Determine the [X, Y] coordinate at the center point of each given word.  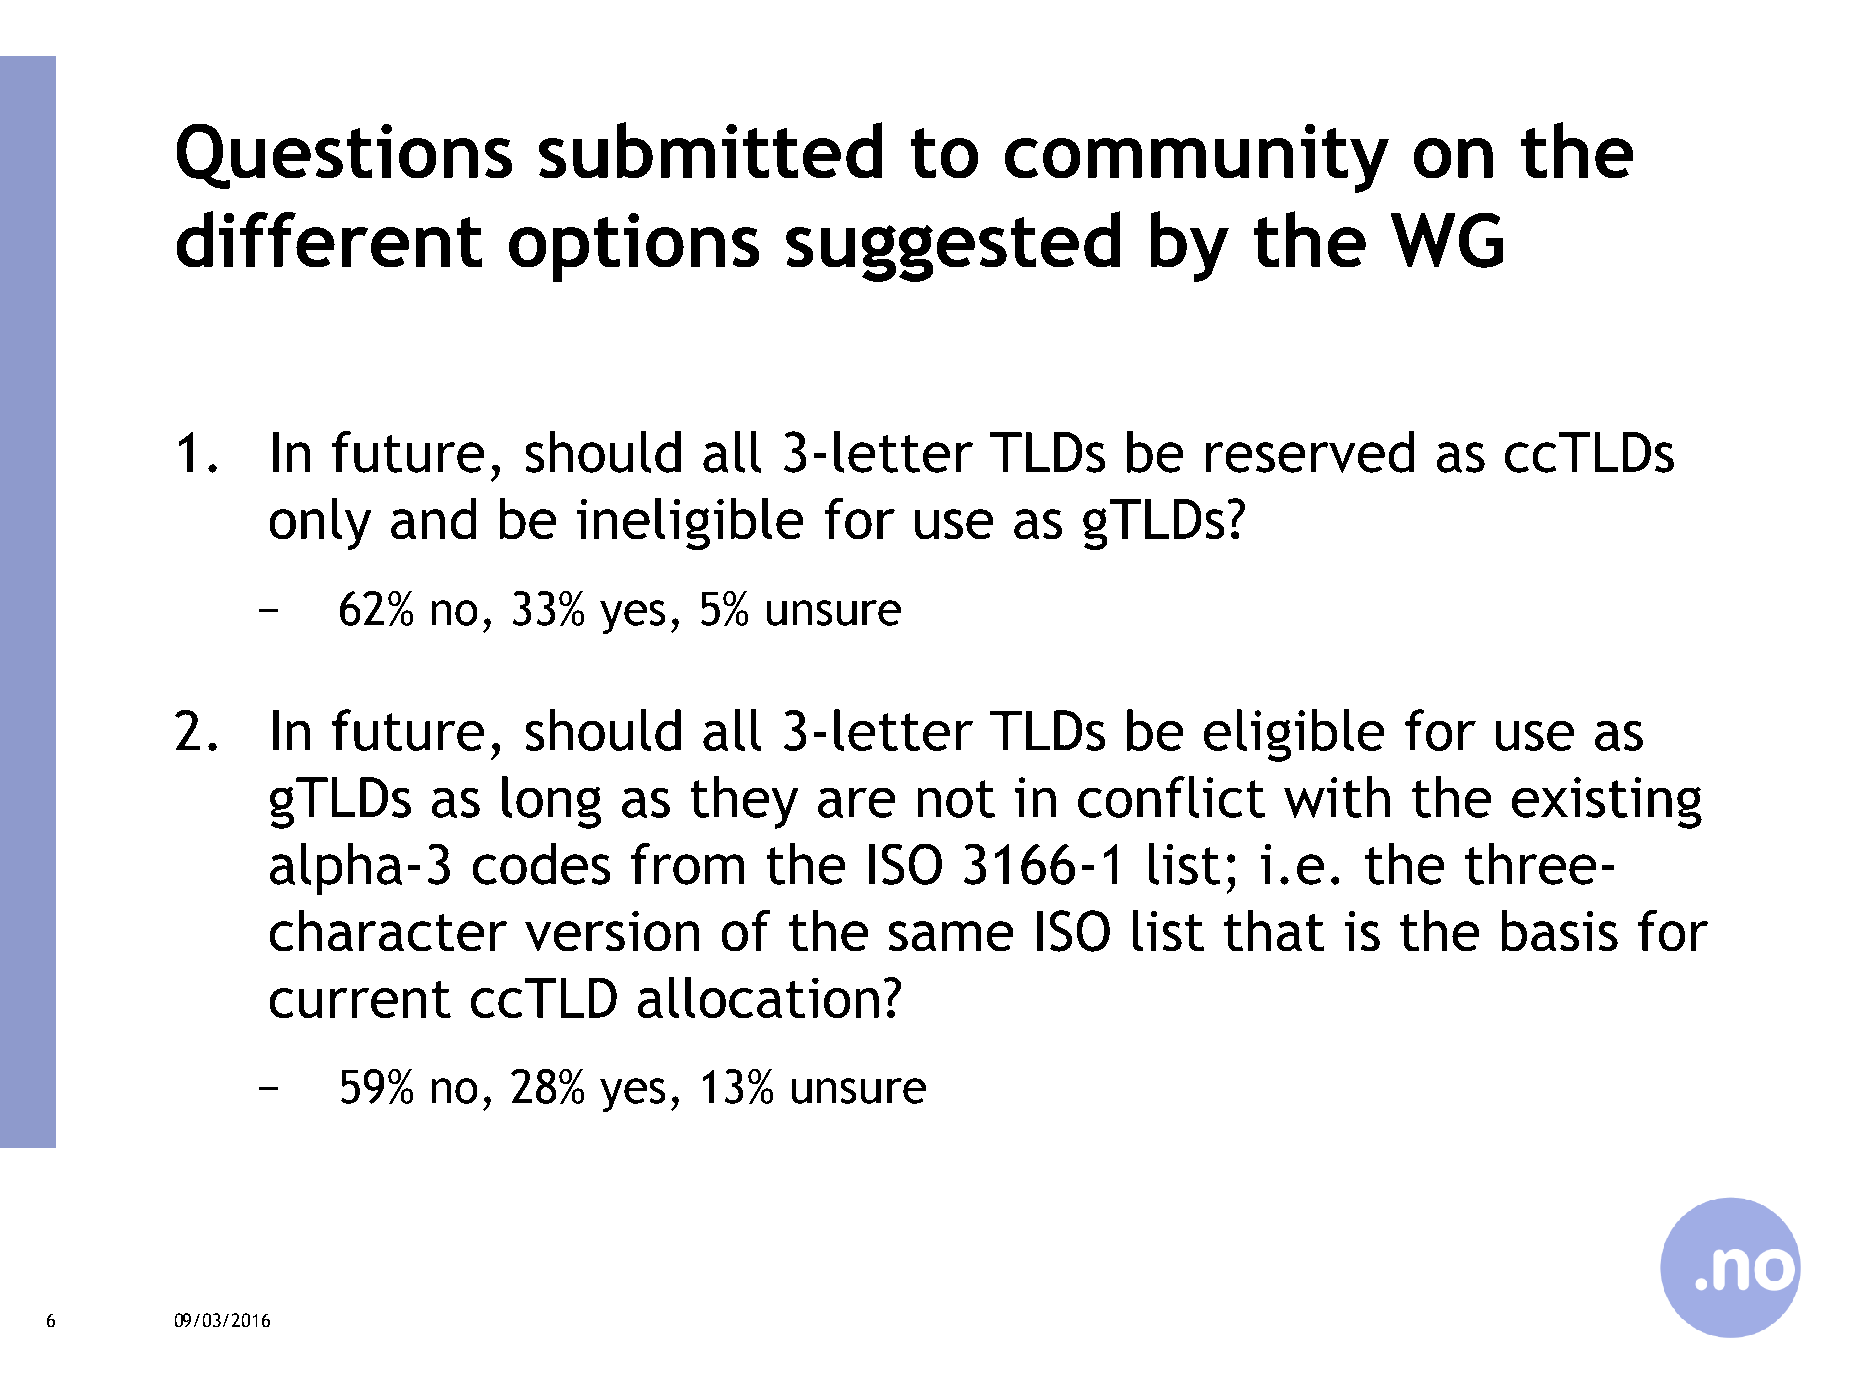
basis [1560, 930]
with [1337, 797]
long [551, 802]
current [360, 999]
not [956, 799]
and [433, 518]
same [951, 936]
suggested [953, 246]
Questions [344, 156]
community [1197, 158]
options [634, 247]
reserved [1310, 452]
